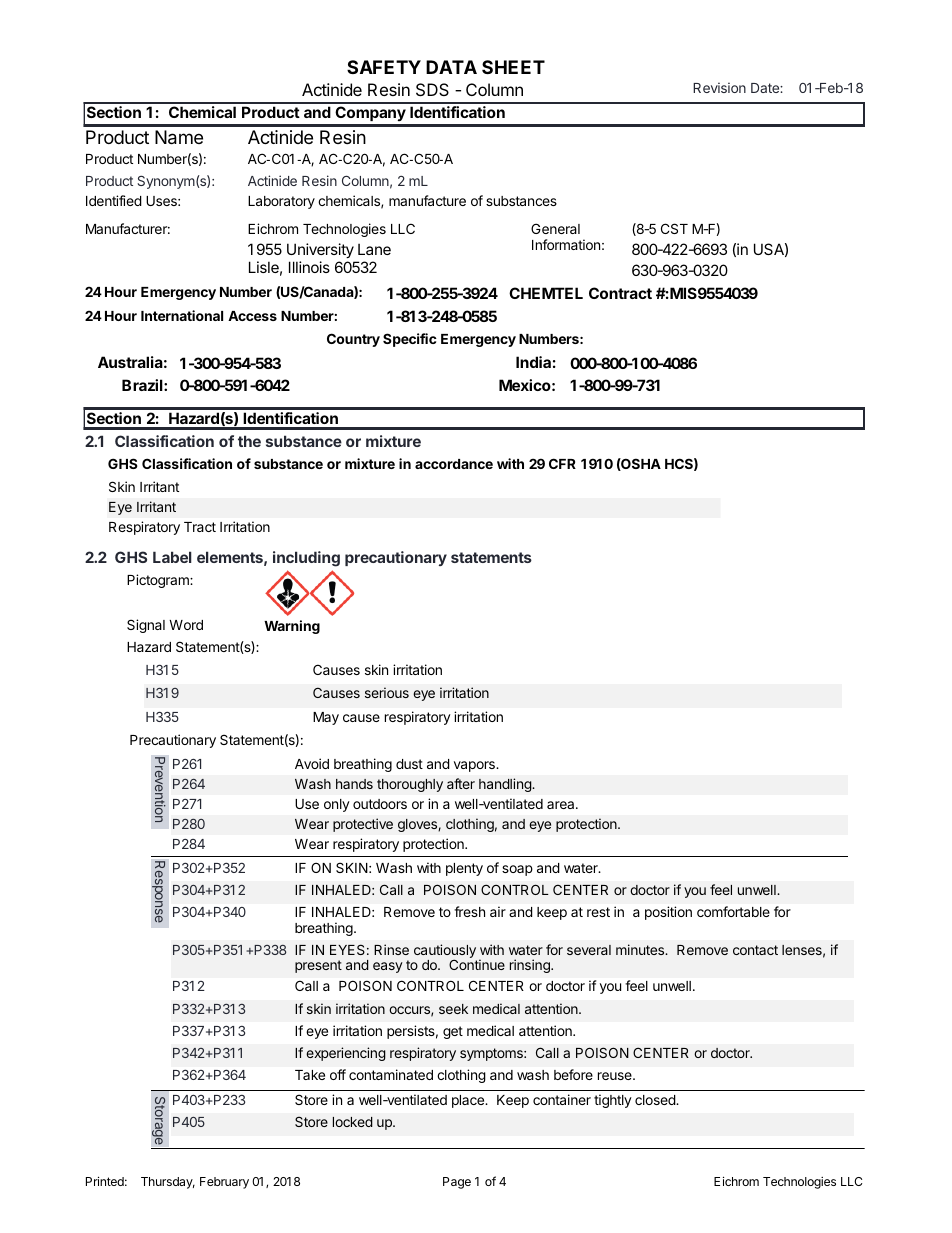 The height and width of the image is (1233, 952). Describe the element at coordinates (172, 557) in the image. I see `Label` at that location.
